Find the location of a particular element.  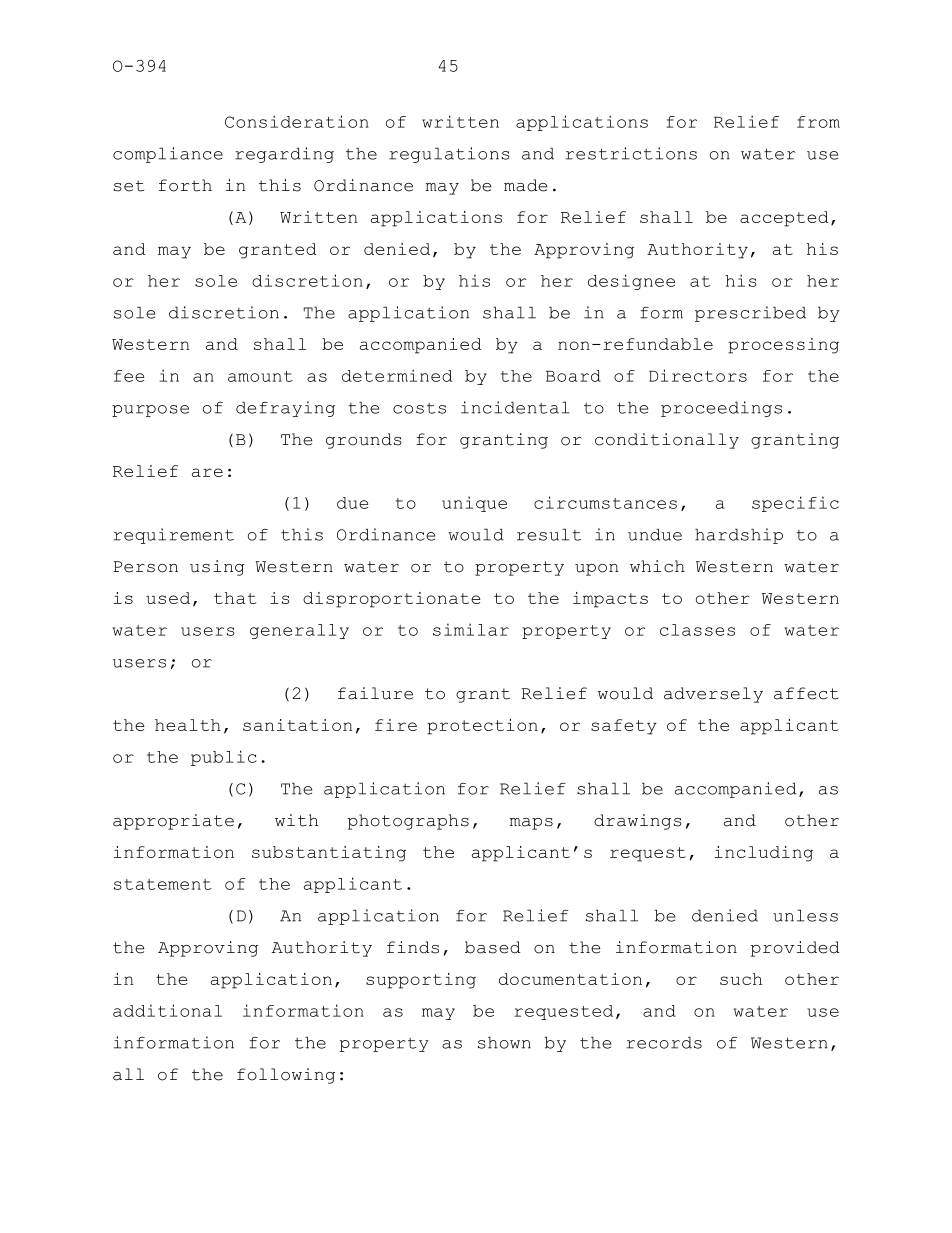

additional is located at coordinates (167, 1010).
